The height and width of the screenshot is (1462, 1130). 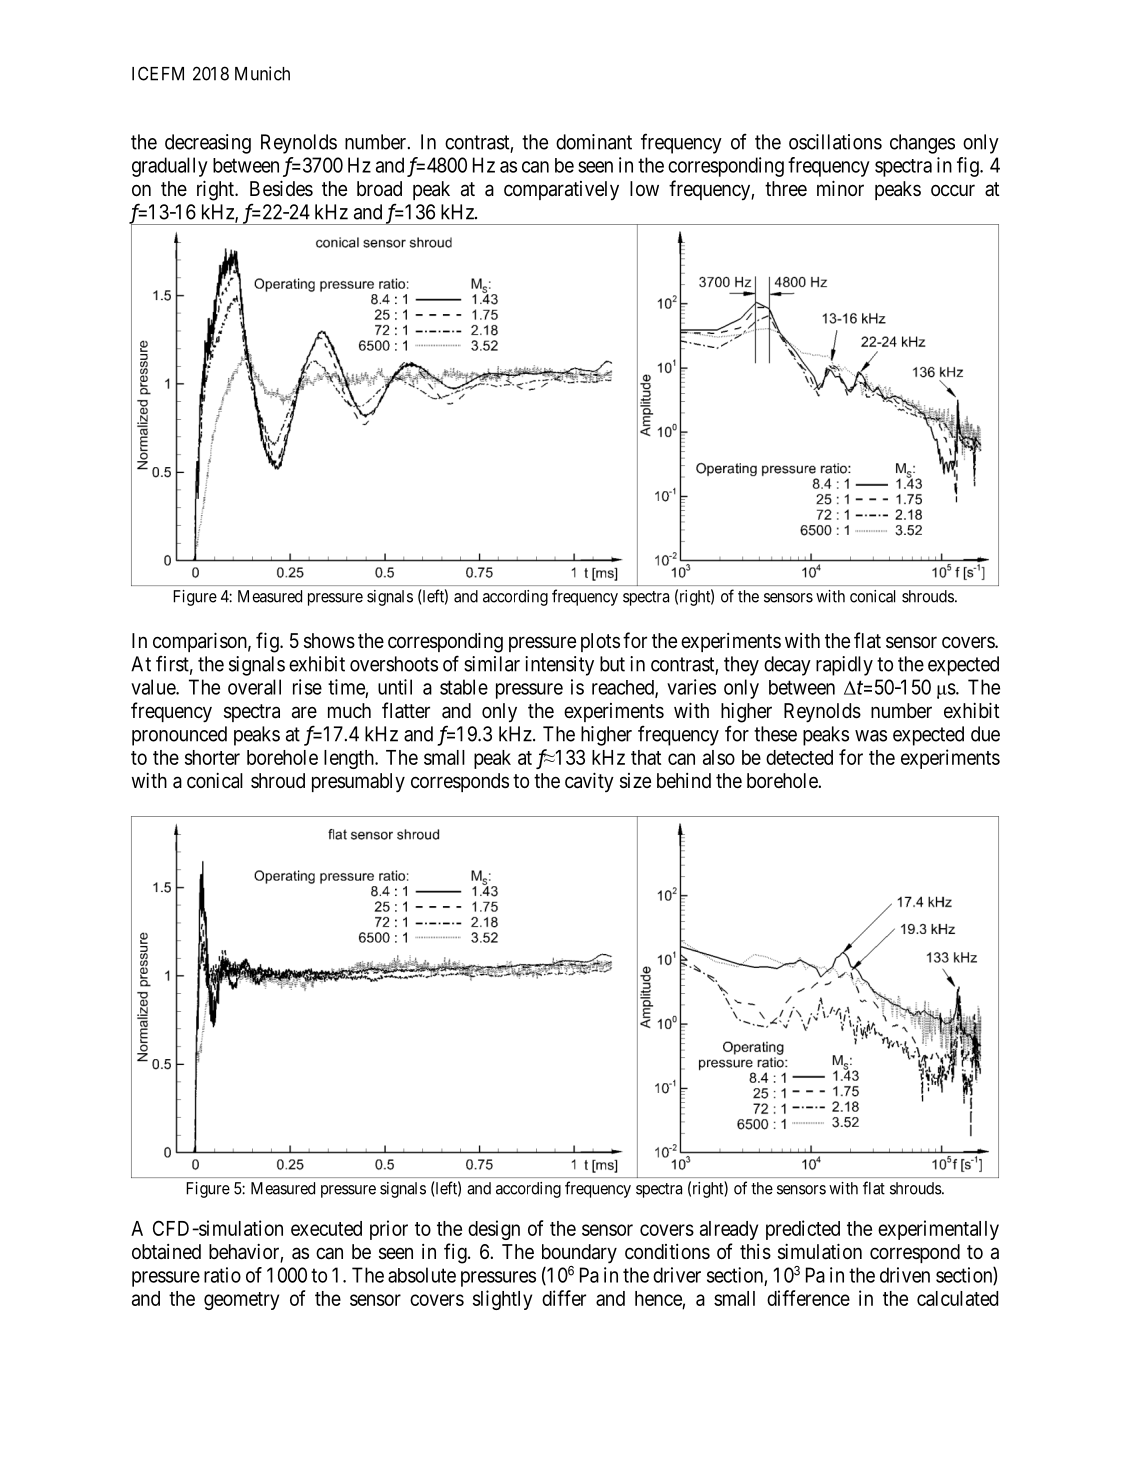 What do you see at coordinates (799, 757) in the screenshot?
I see `detected` at bounding box center [799, 757].
